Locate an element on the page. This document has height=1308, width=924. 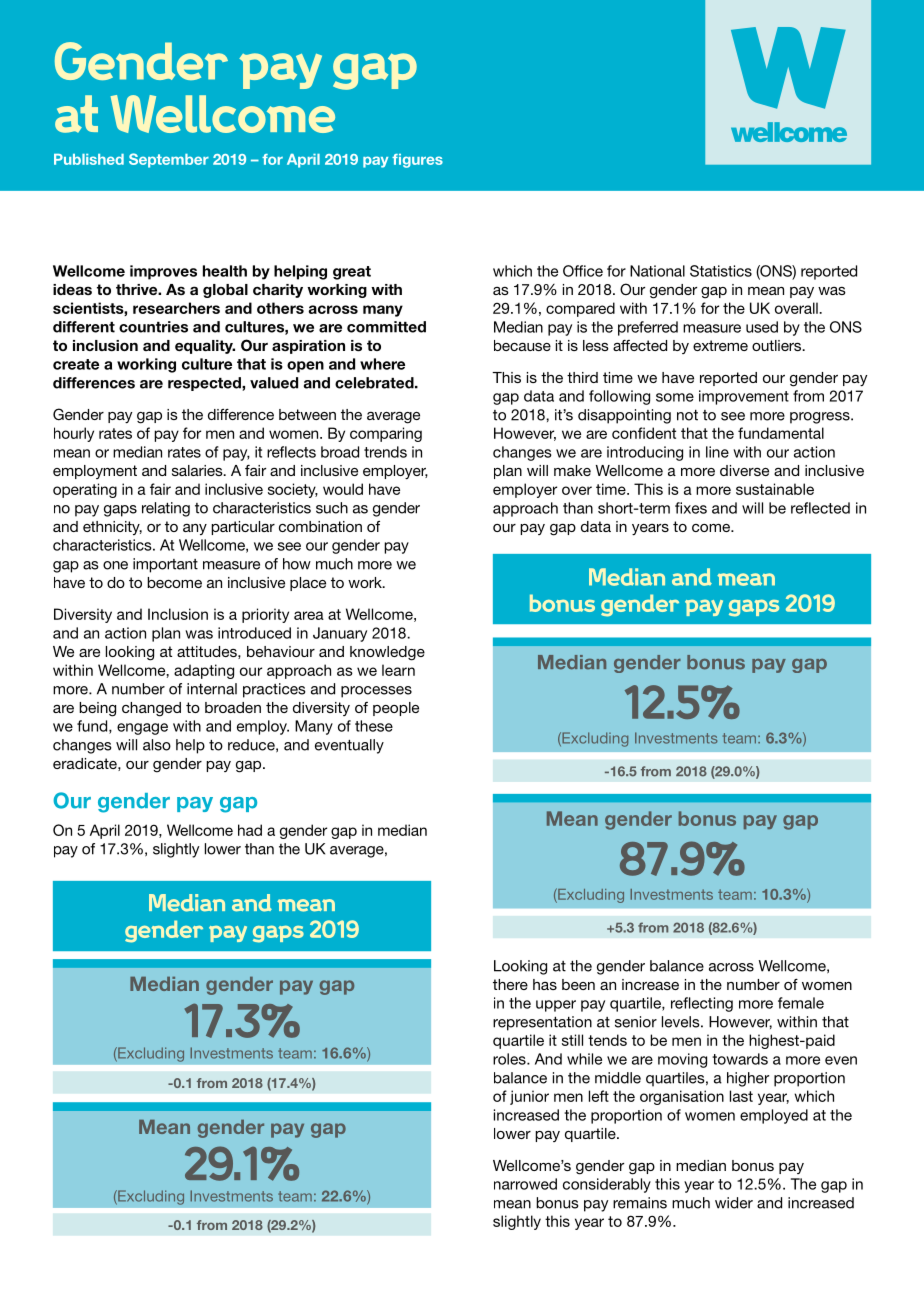
wider is located at coordinates (734, 1203).
